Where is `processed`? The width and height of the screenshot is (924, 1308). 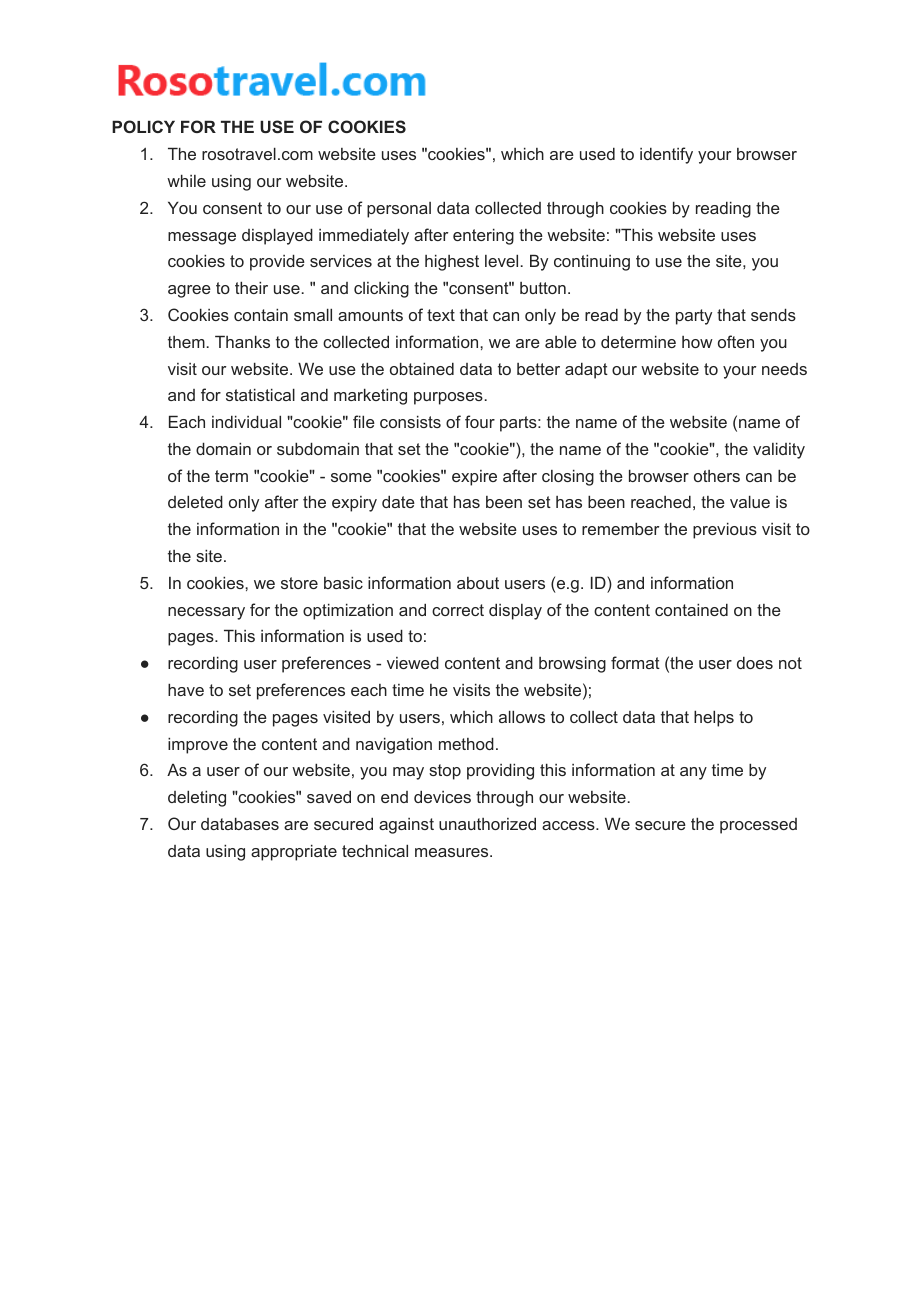 processed is located at coordinates (758, 826).
